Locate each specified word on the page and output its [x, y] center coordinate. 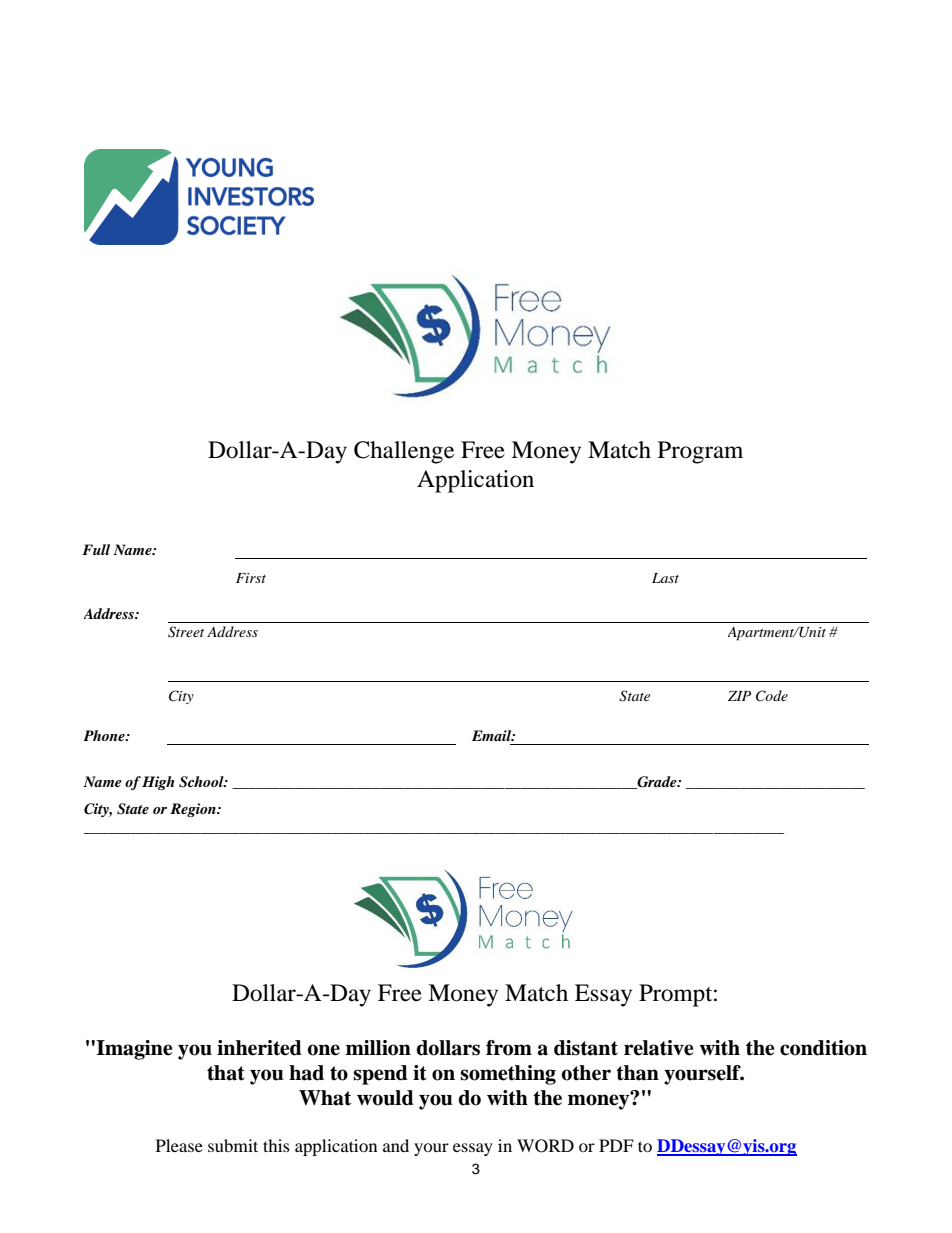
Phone [105, 735]
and [396, 1145]
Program [700, 452]
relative [659, 1048]
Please [179, 1145]
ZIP [739, 696]
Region [194, 810]
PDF [616, 1145]
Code [772, 696]
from [509, 1048]
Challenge [404, 452]
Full [96, 549]
